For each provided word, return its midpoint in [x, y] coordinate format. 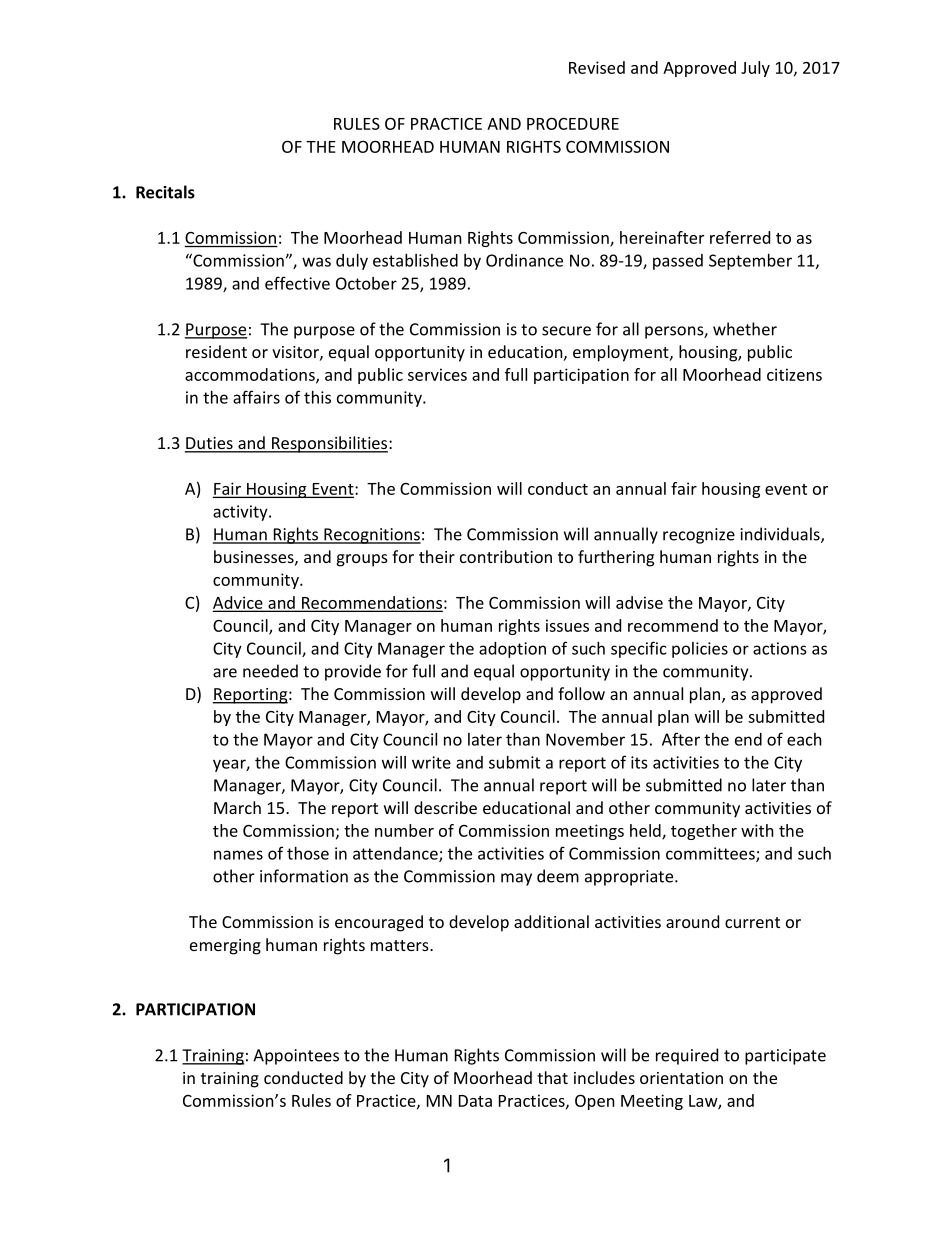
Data [475, 1101]
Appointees [296, 1057]
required [687, 1056]
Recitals [165, 192]
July [755, 69]
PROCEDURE [573, 123]
